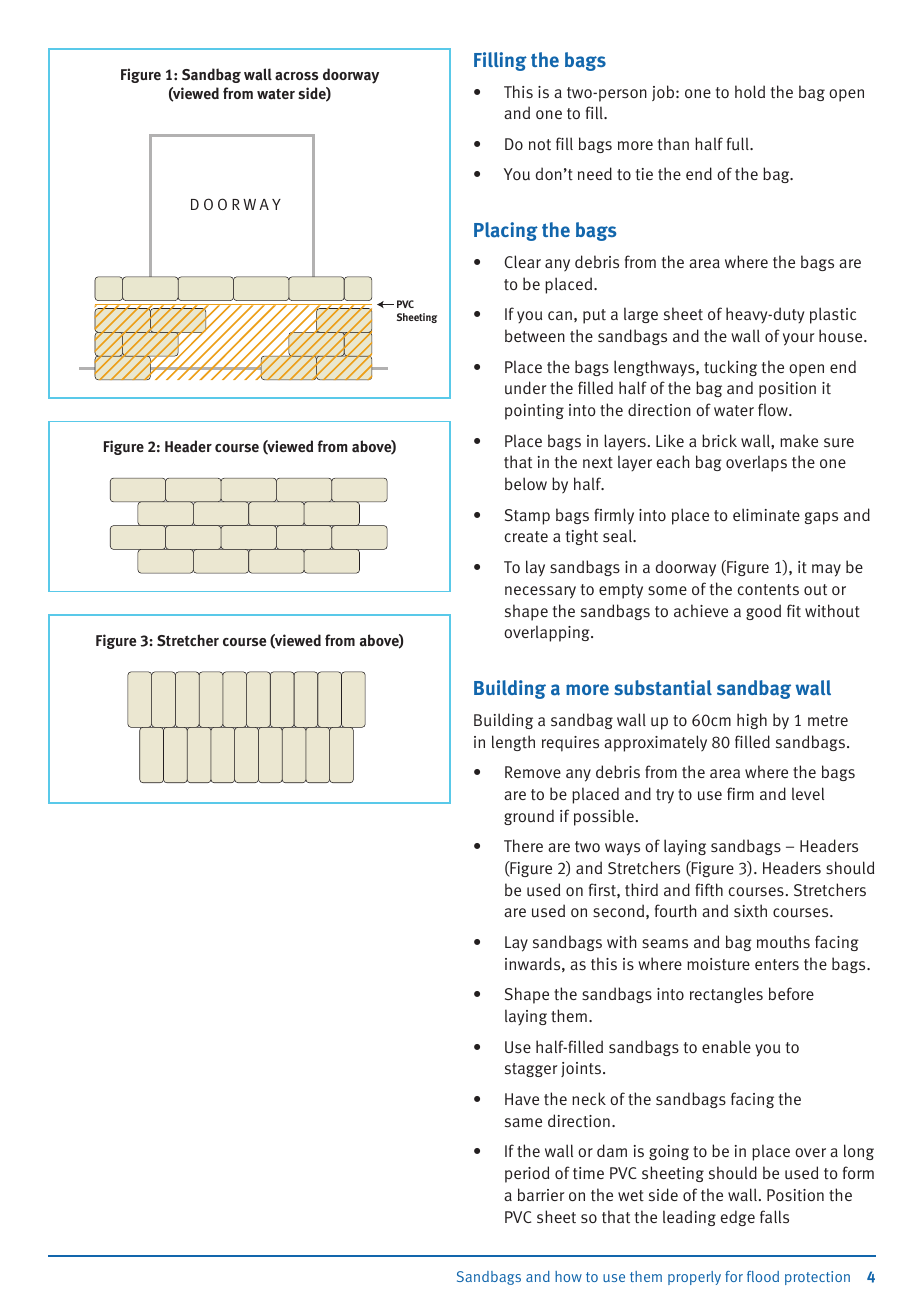 This image has width=924, height=1308. I want to click on eliminate, so click(766, 515).
